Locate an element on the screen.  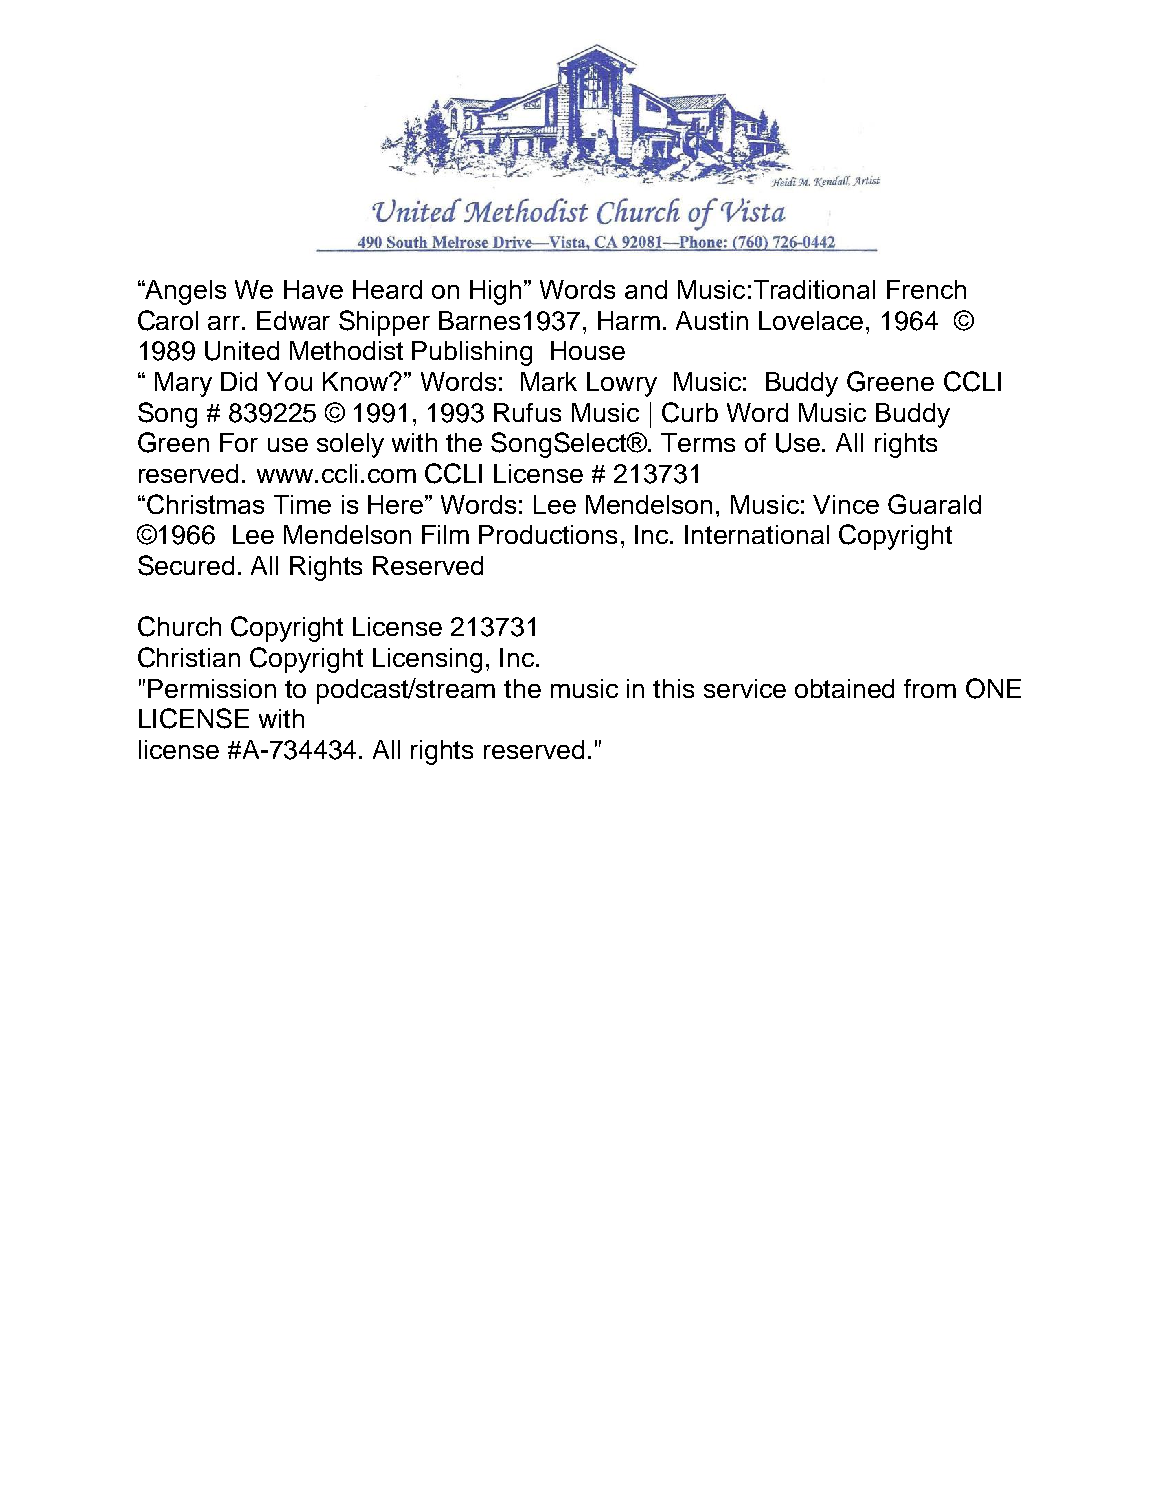
Have is located at coordinates (313, 289).
